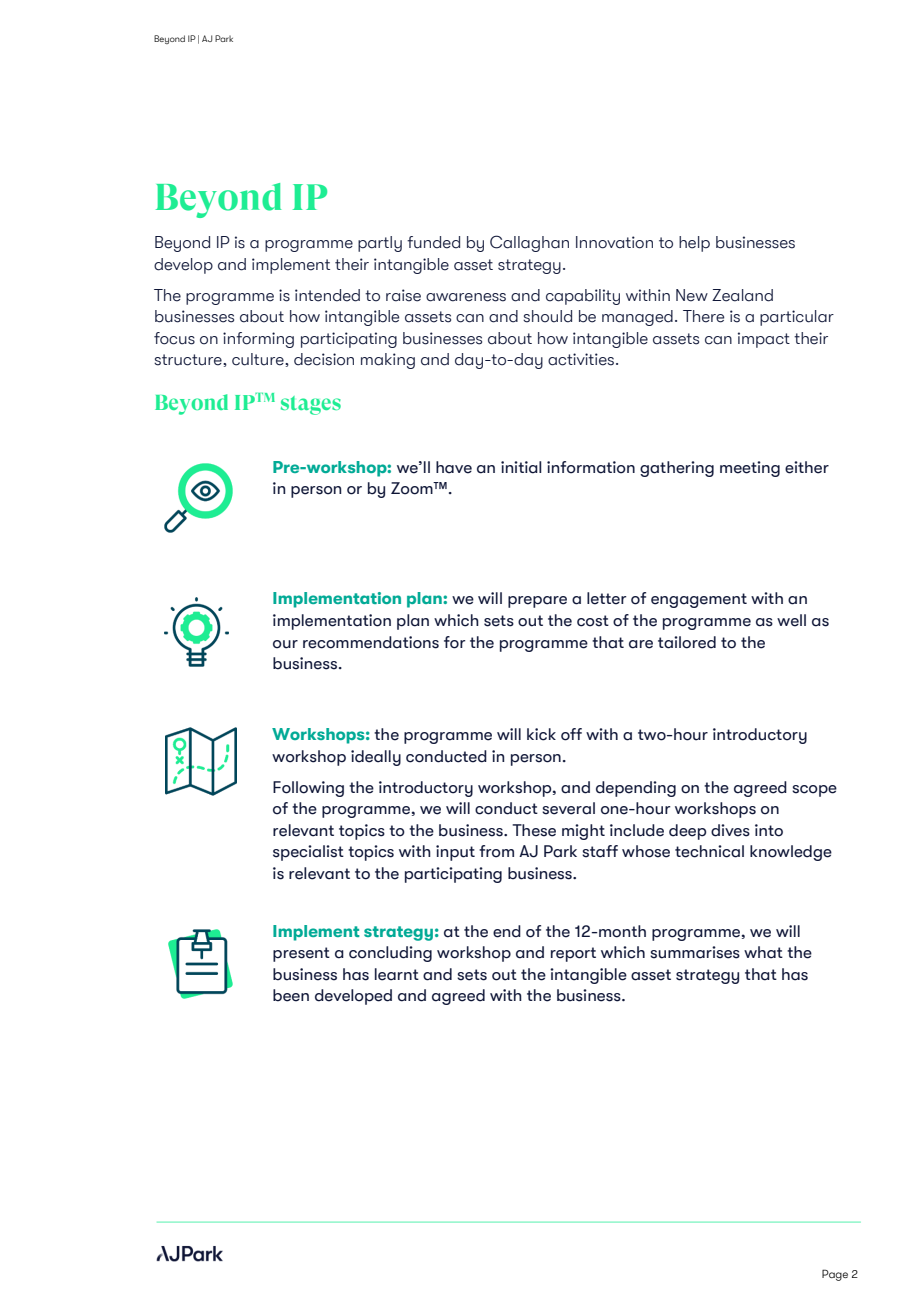  What do you see at coordinates (397, 974) in the screenshot?
I see `learnt` at bounding box center [397, 974].
